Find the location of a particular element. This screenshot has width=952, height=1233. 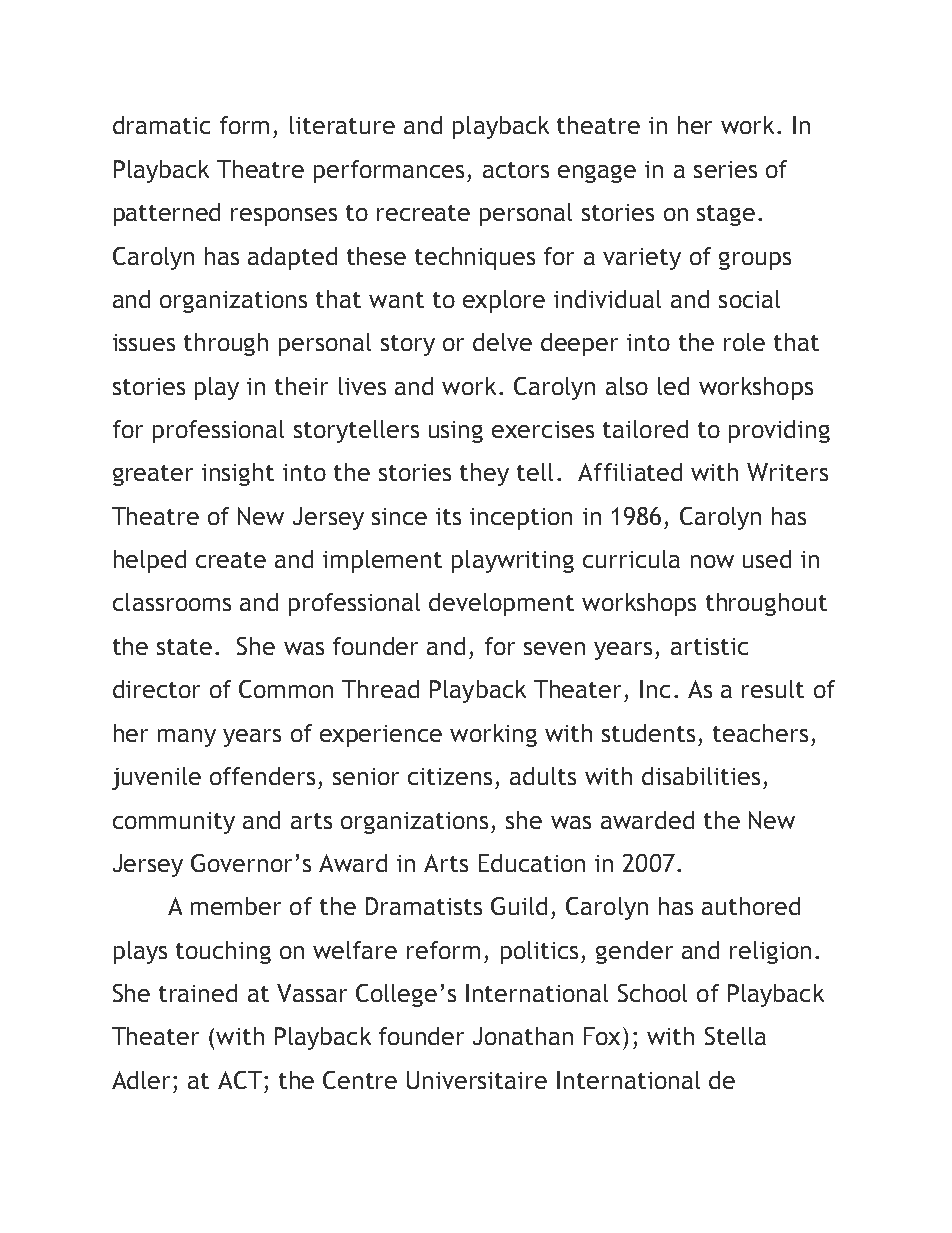

classrooms is located at coordinates (172, 602).
